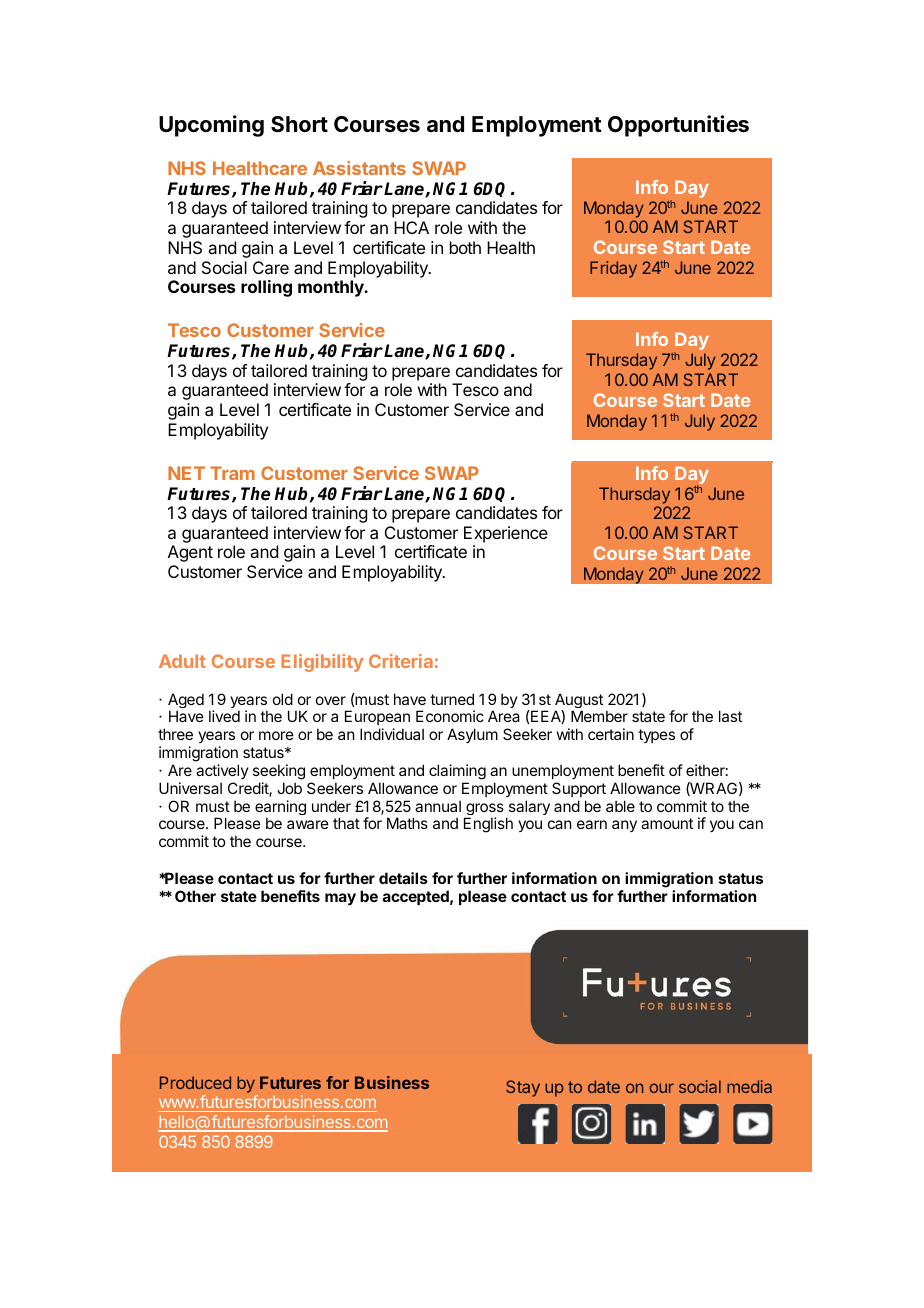 The height and width of the screenshot is (1308, 924). I want to click on Assistants, so click(359, 168).
